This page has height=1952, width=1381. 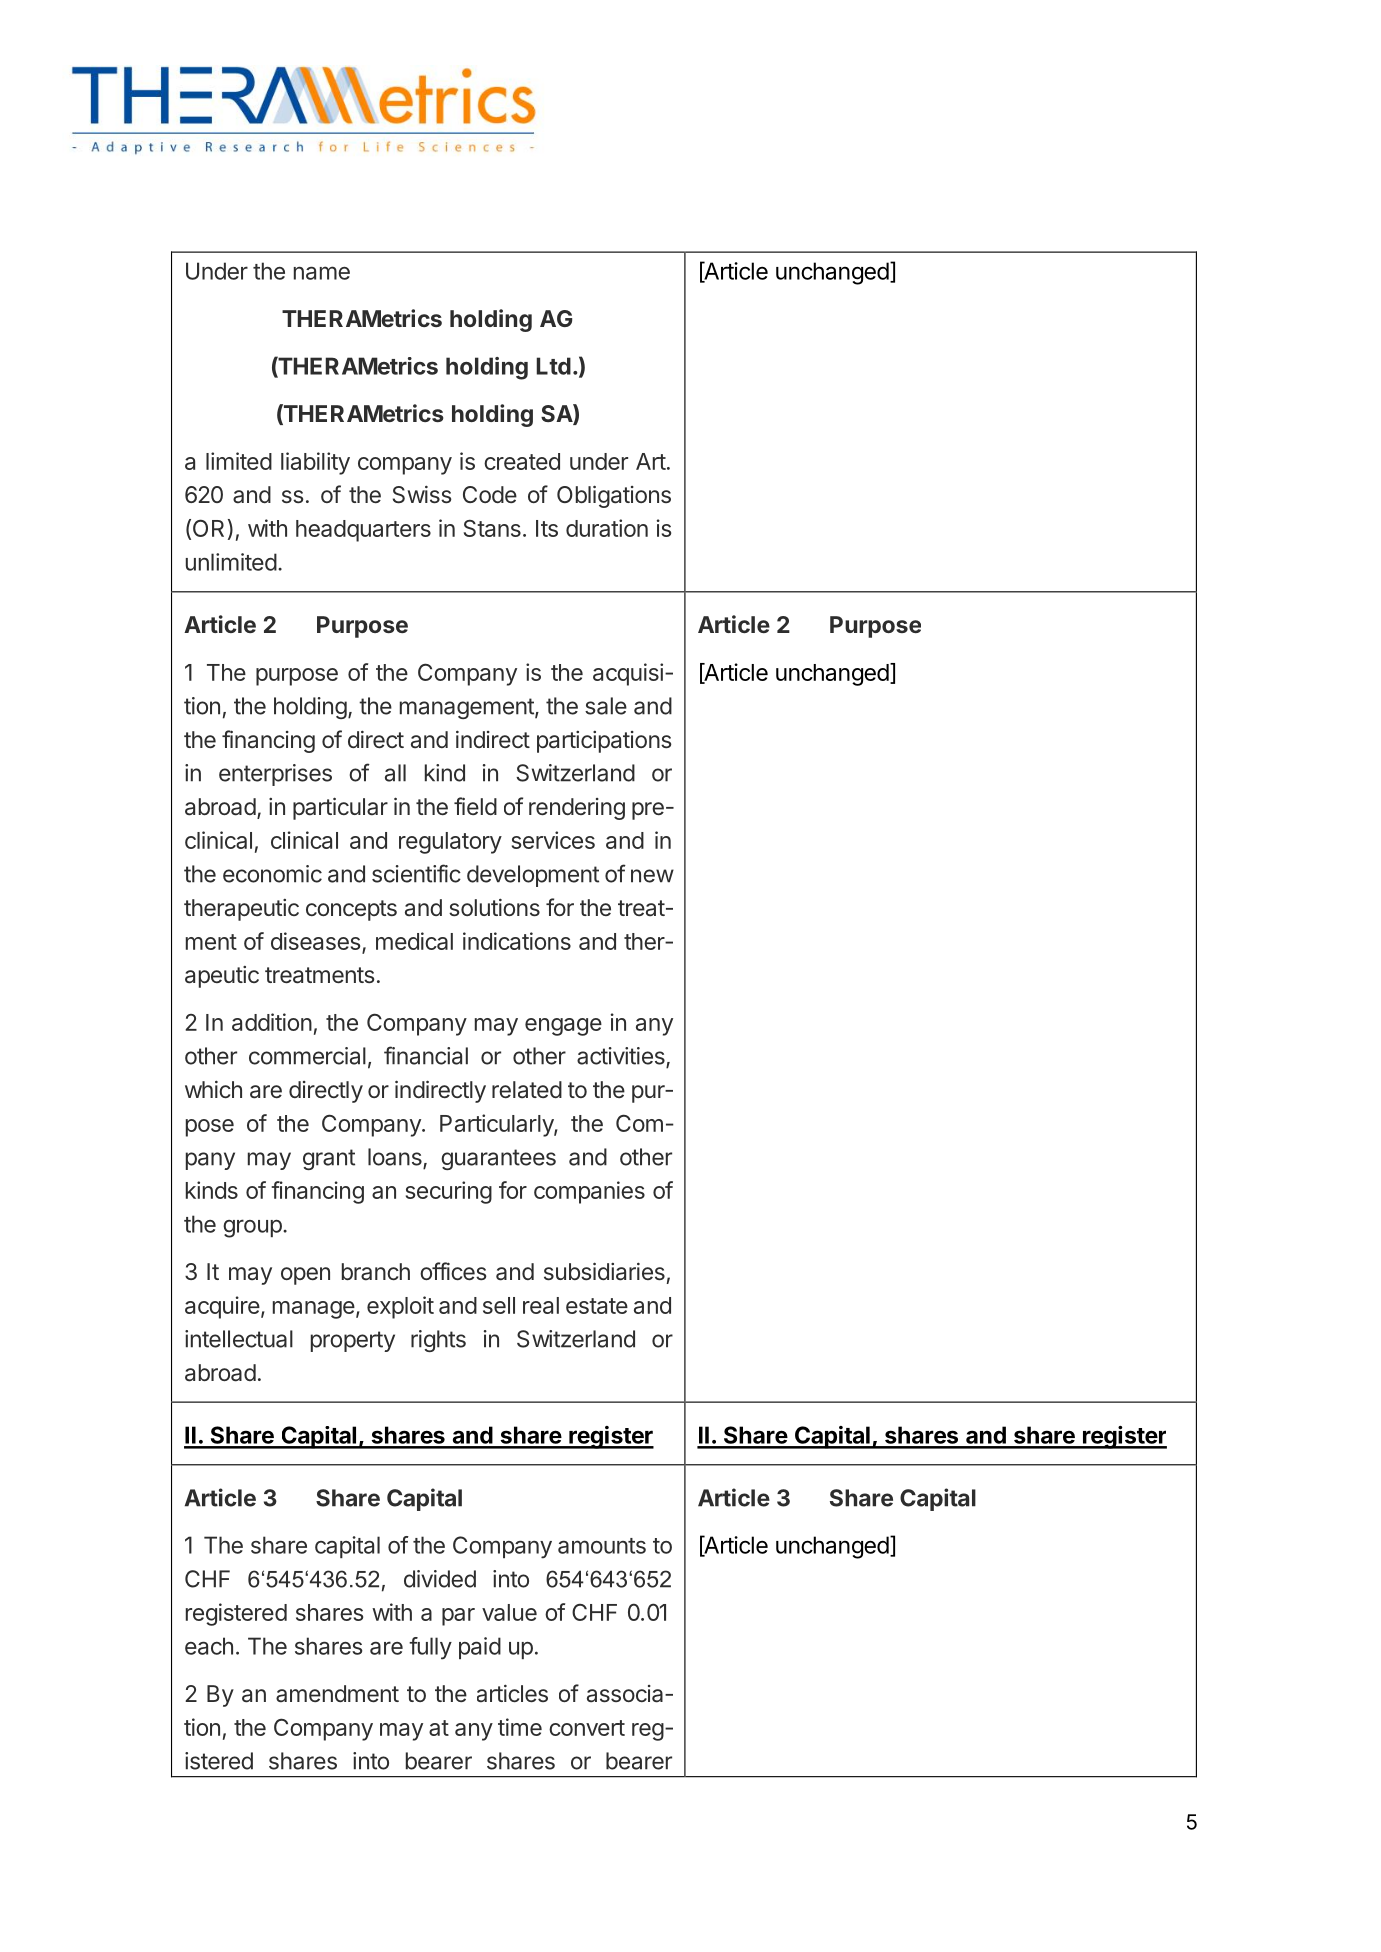 What do you see at coordinates (275, 775) in the page?
I see `enterprises` at bounding box center [275, 775].
